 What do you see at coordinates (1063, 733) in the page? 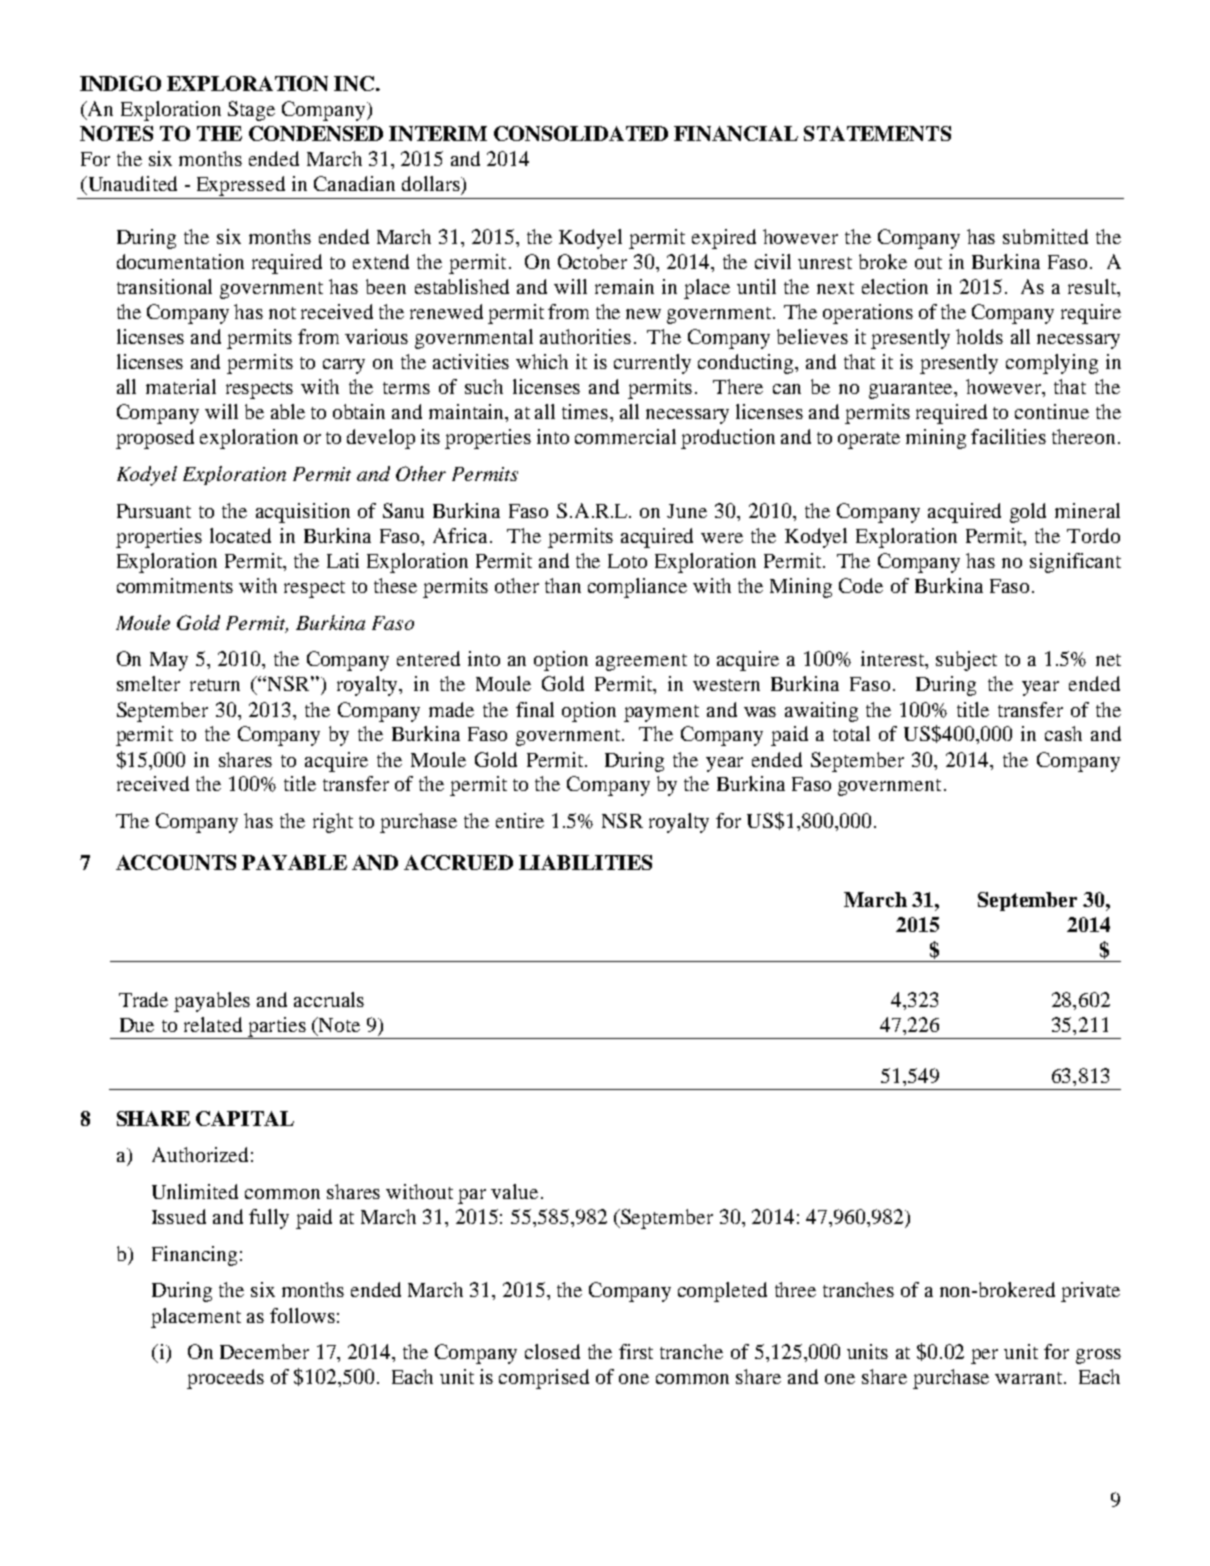
I see `cash` at bounding box center [1063, 733].
